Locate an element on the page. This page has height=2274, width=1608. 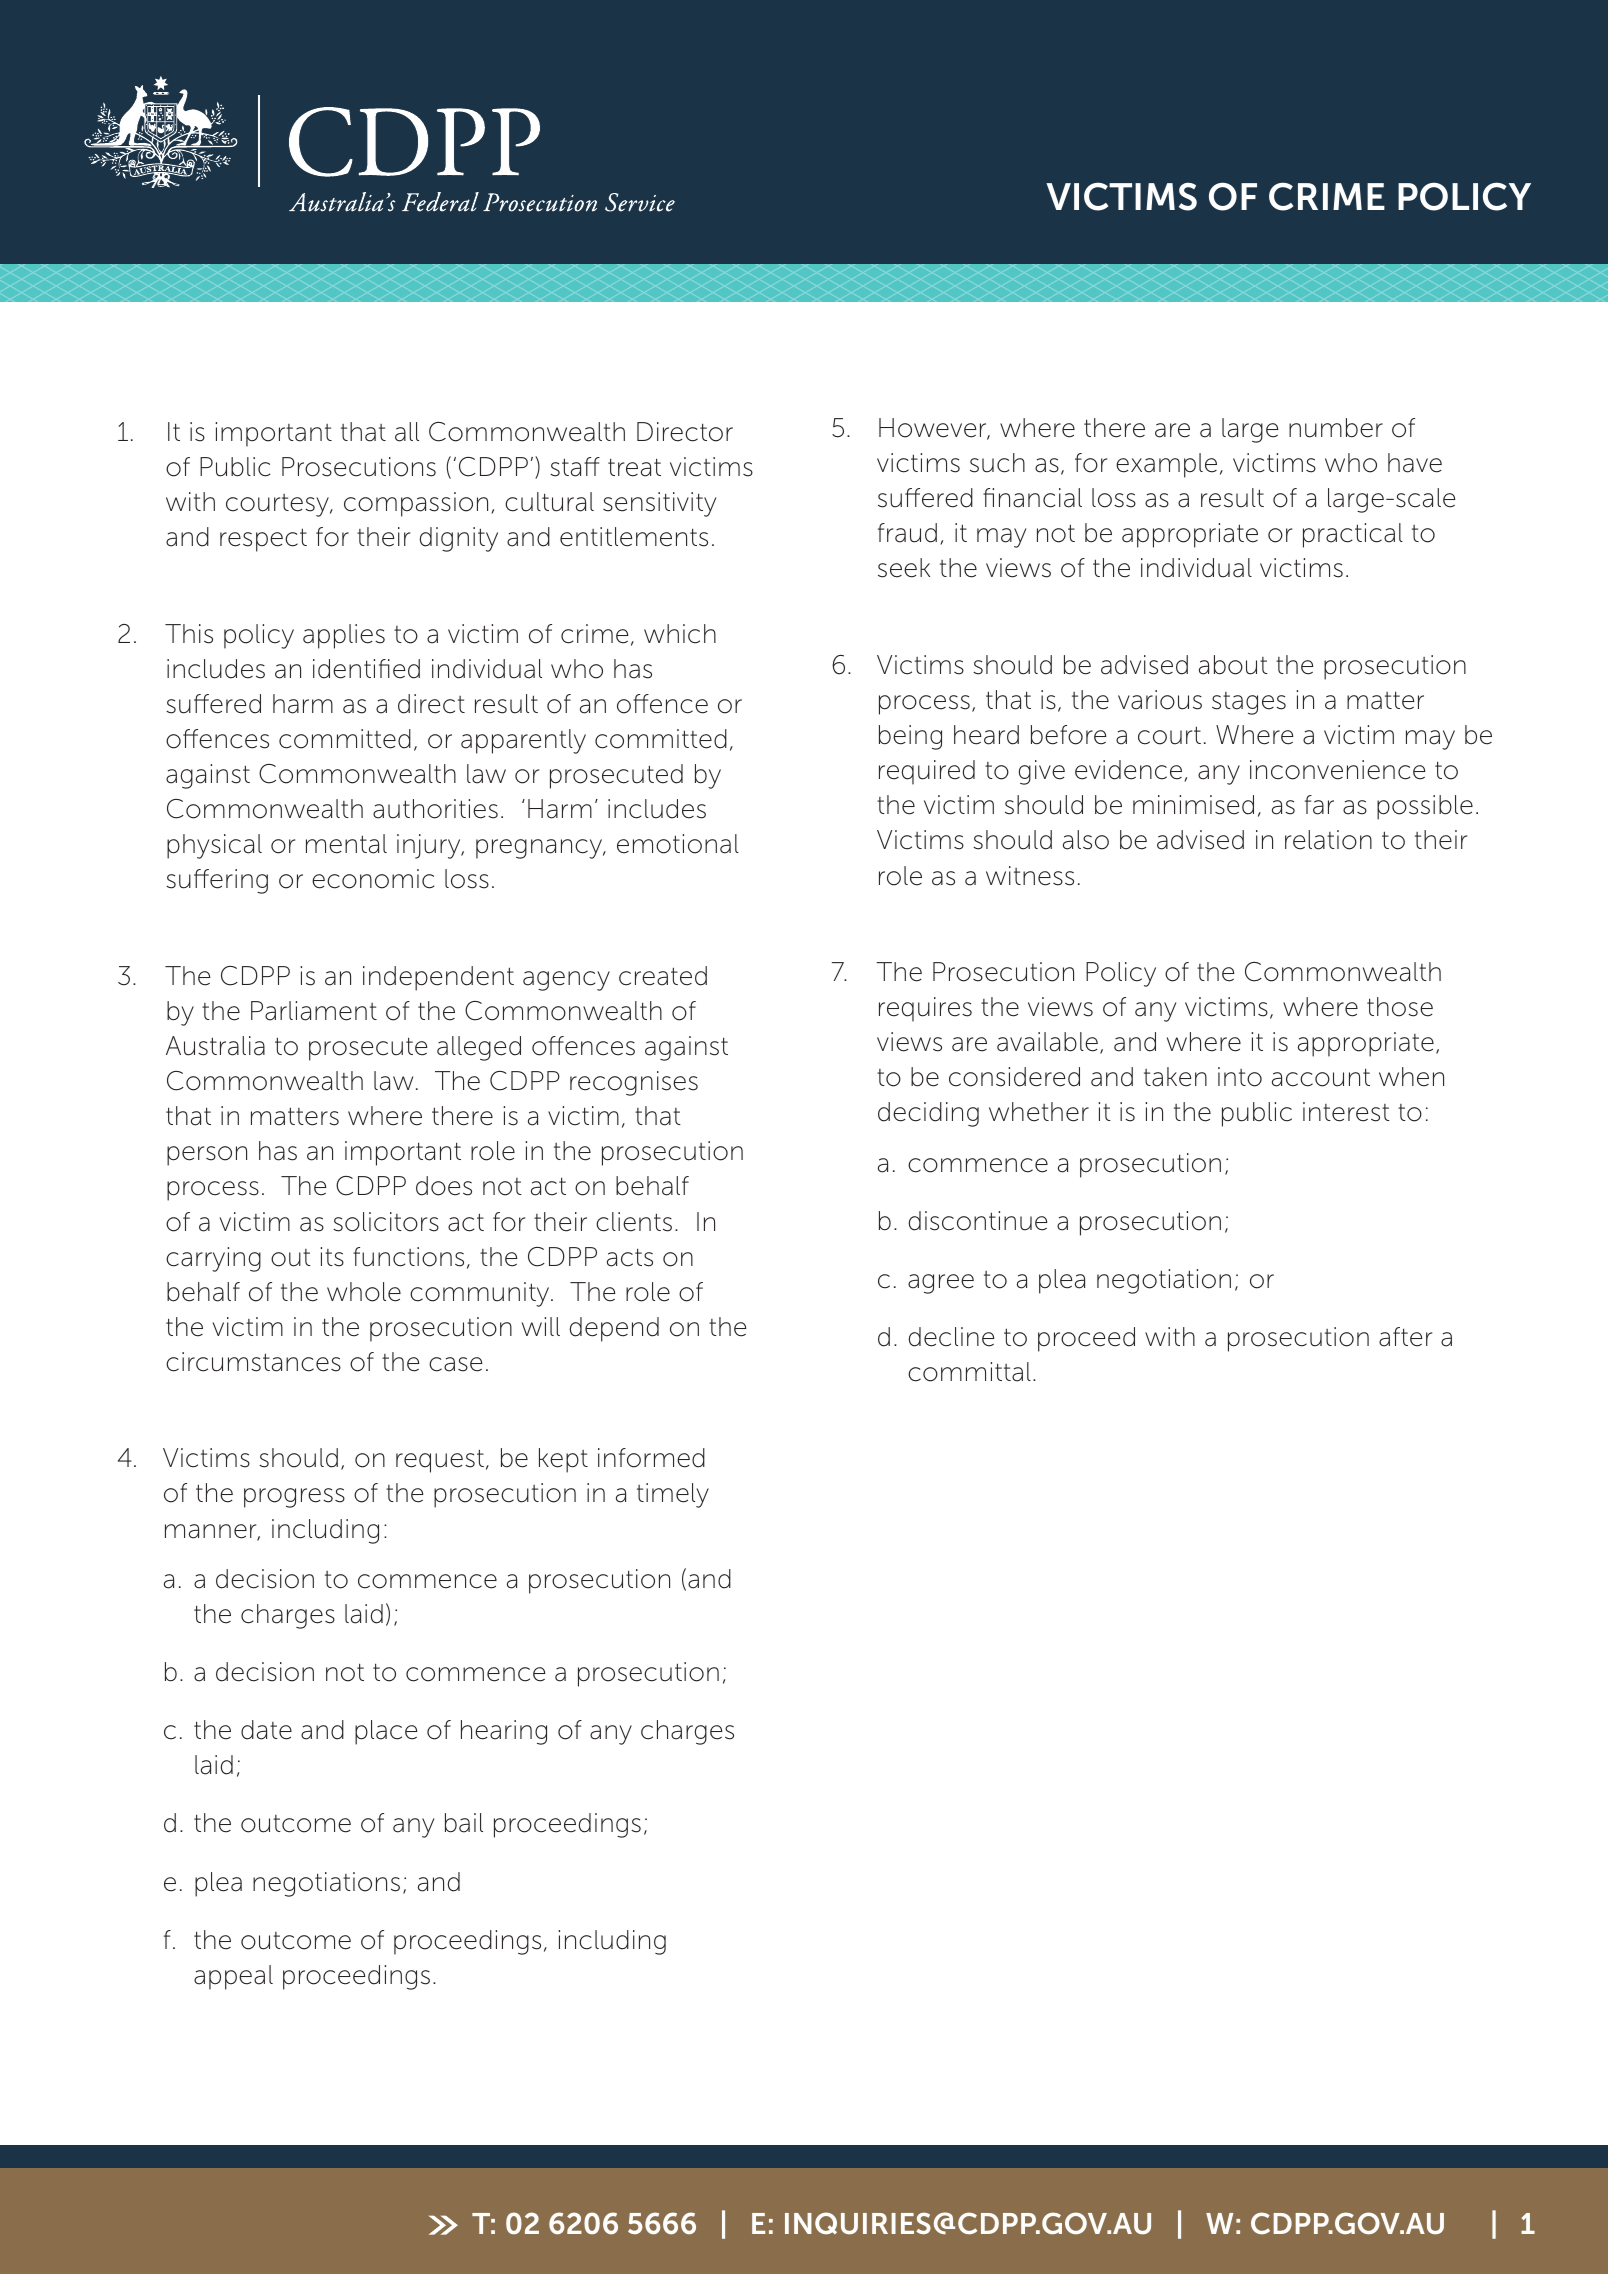
Parliament is located at coordinates (314, 1011).
